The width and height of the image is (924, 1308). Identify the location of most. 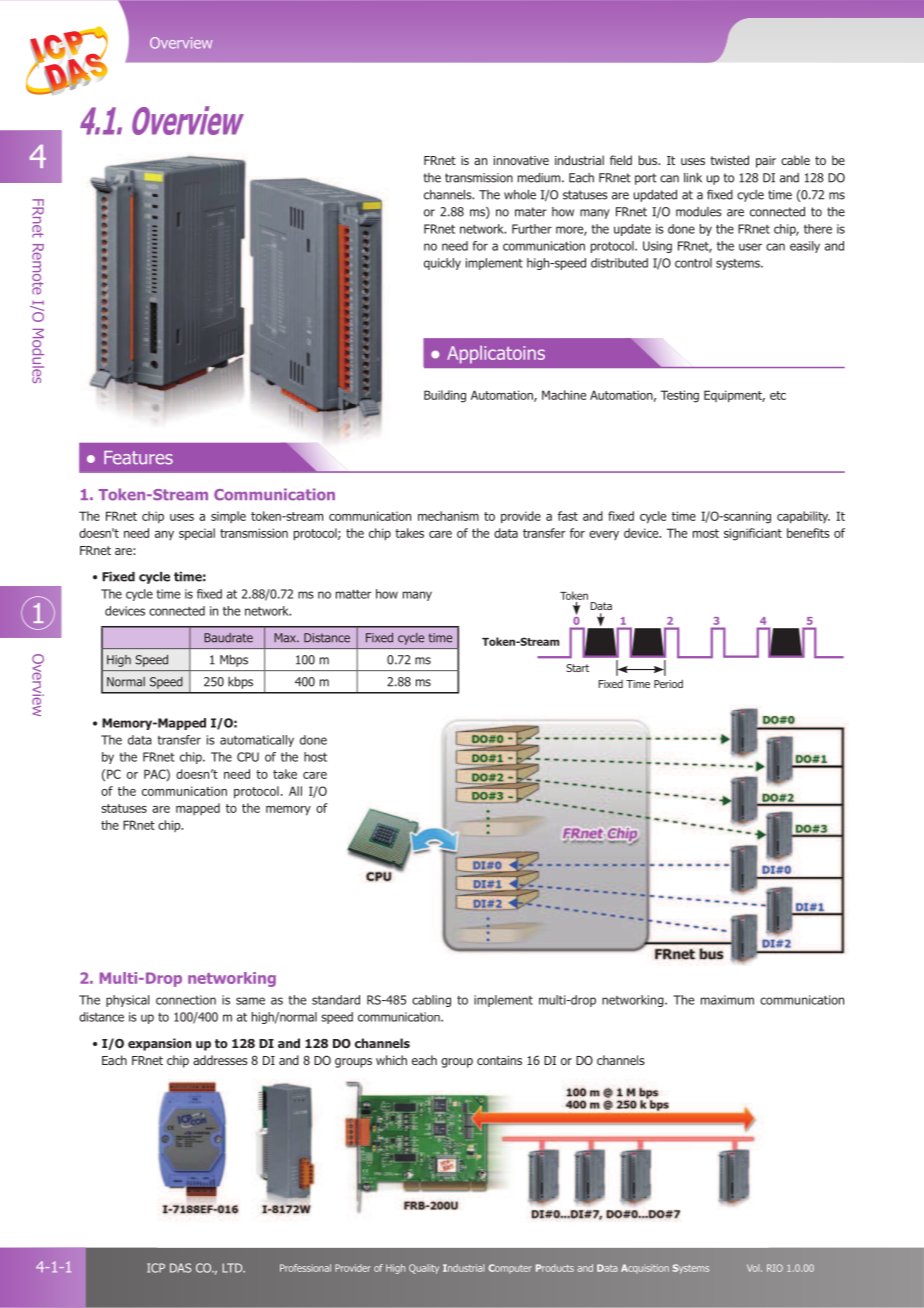
(706, 533).
